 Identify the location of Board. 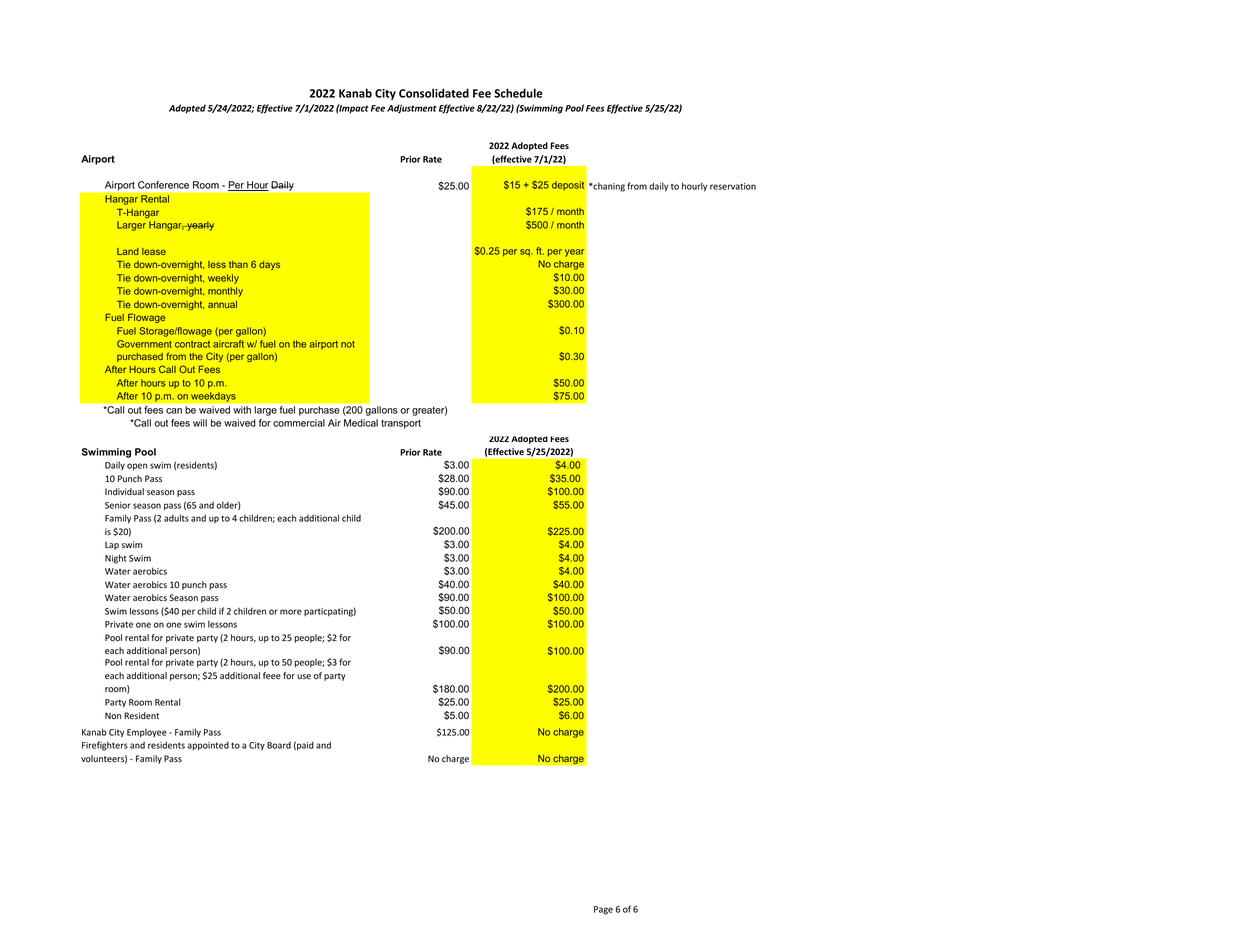
(279, 745).
